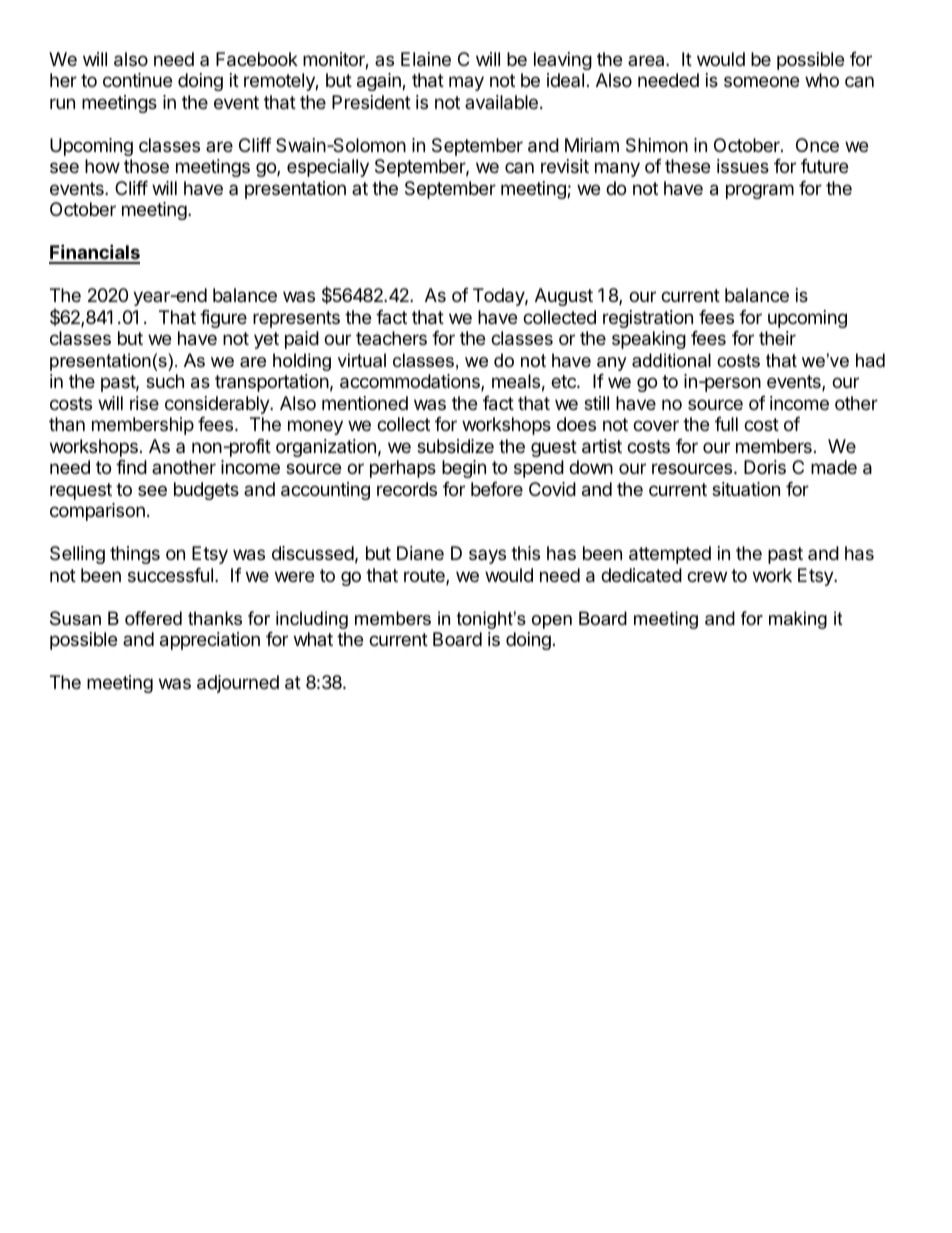  Describe the element at coordinates (466, 83) in the image. I see `may` at that location.
